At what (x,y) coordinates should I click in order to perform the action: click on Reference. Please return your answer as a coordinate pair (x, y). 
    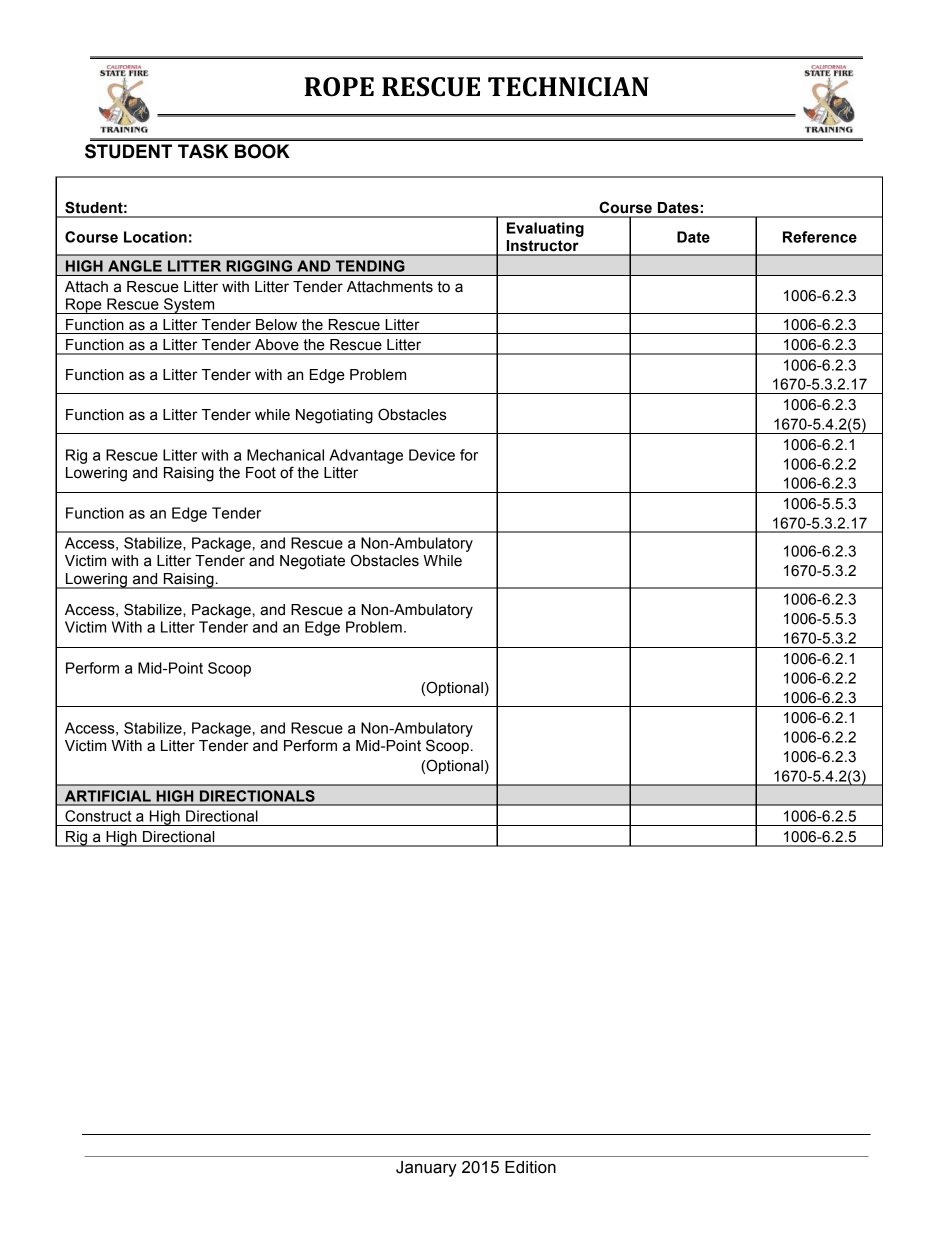
    Looking at the image, I should click on (820, 237).
